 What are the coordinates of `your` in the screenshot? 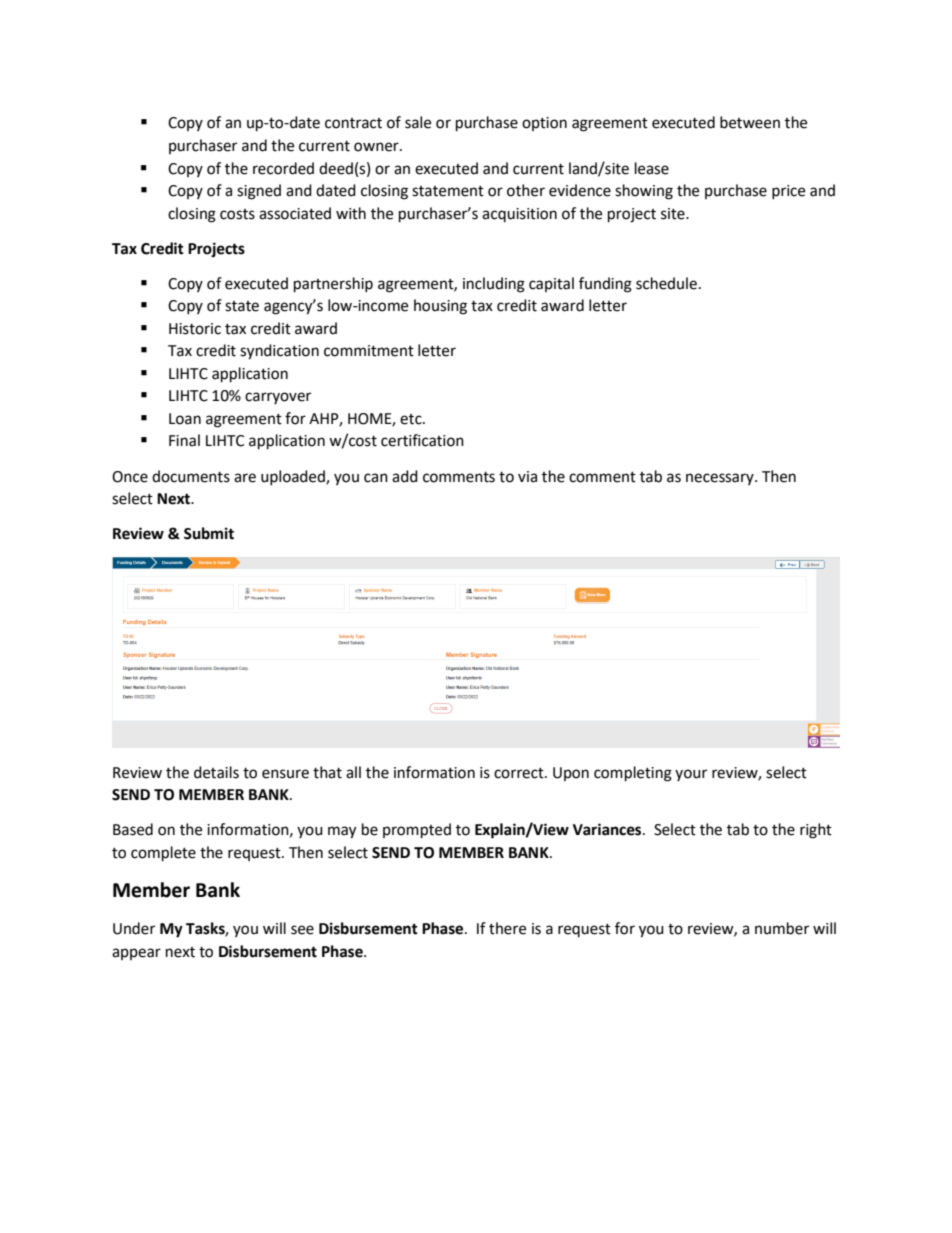 It's located at (691, 775).
